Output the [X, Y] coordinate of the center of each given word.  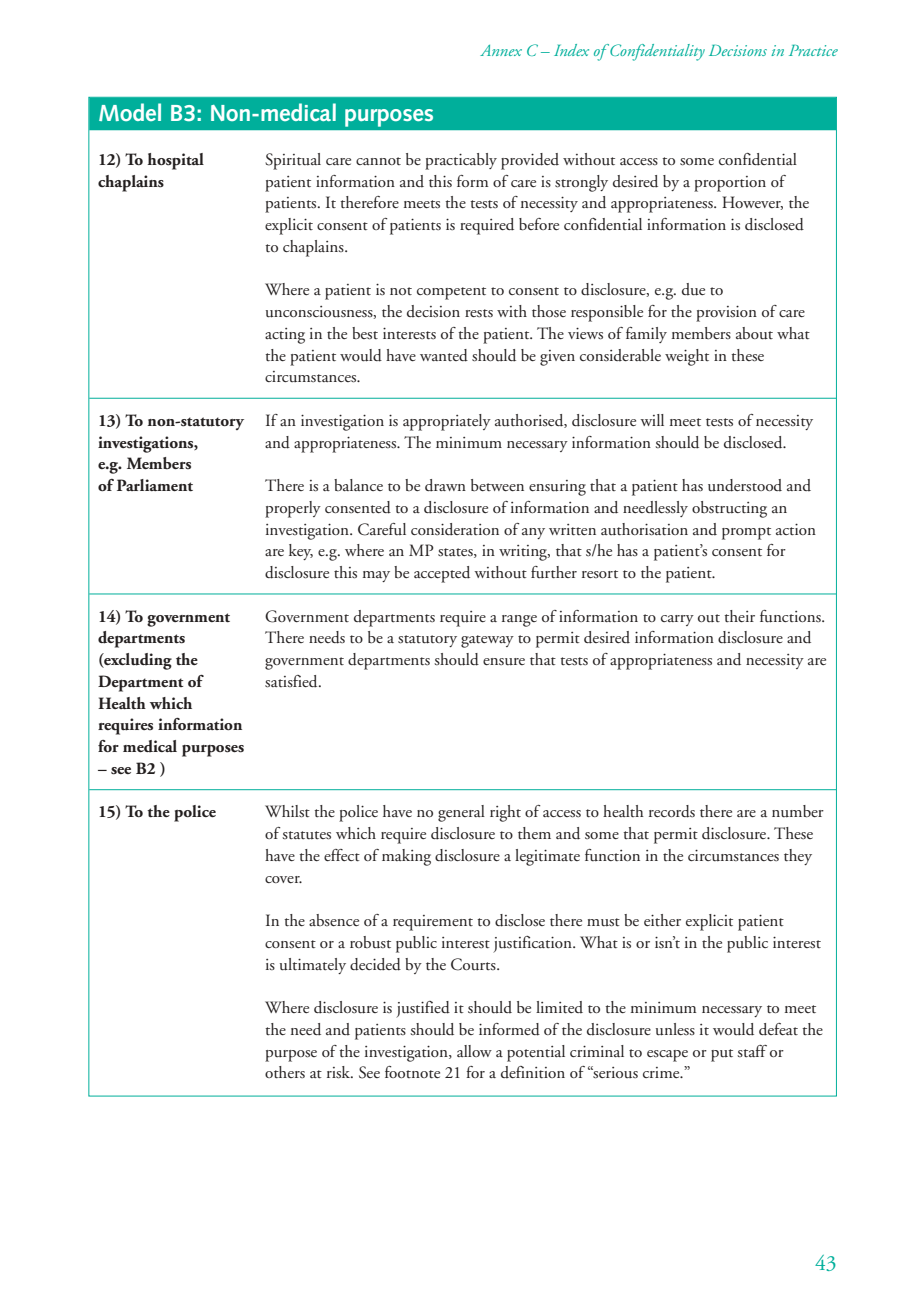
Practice [813, 50]
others [285, 1072]
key [301, 552]
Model [130, 112]
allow [474, 1051]
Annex [501, 50]
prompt [746, 533]
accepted [442, 574]
